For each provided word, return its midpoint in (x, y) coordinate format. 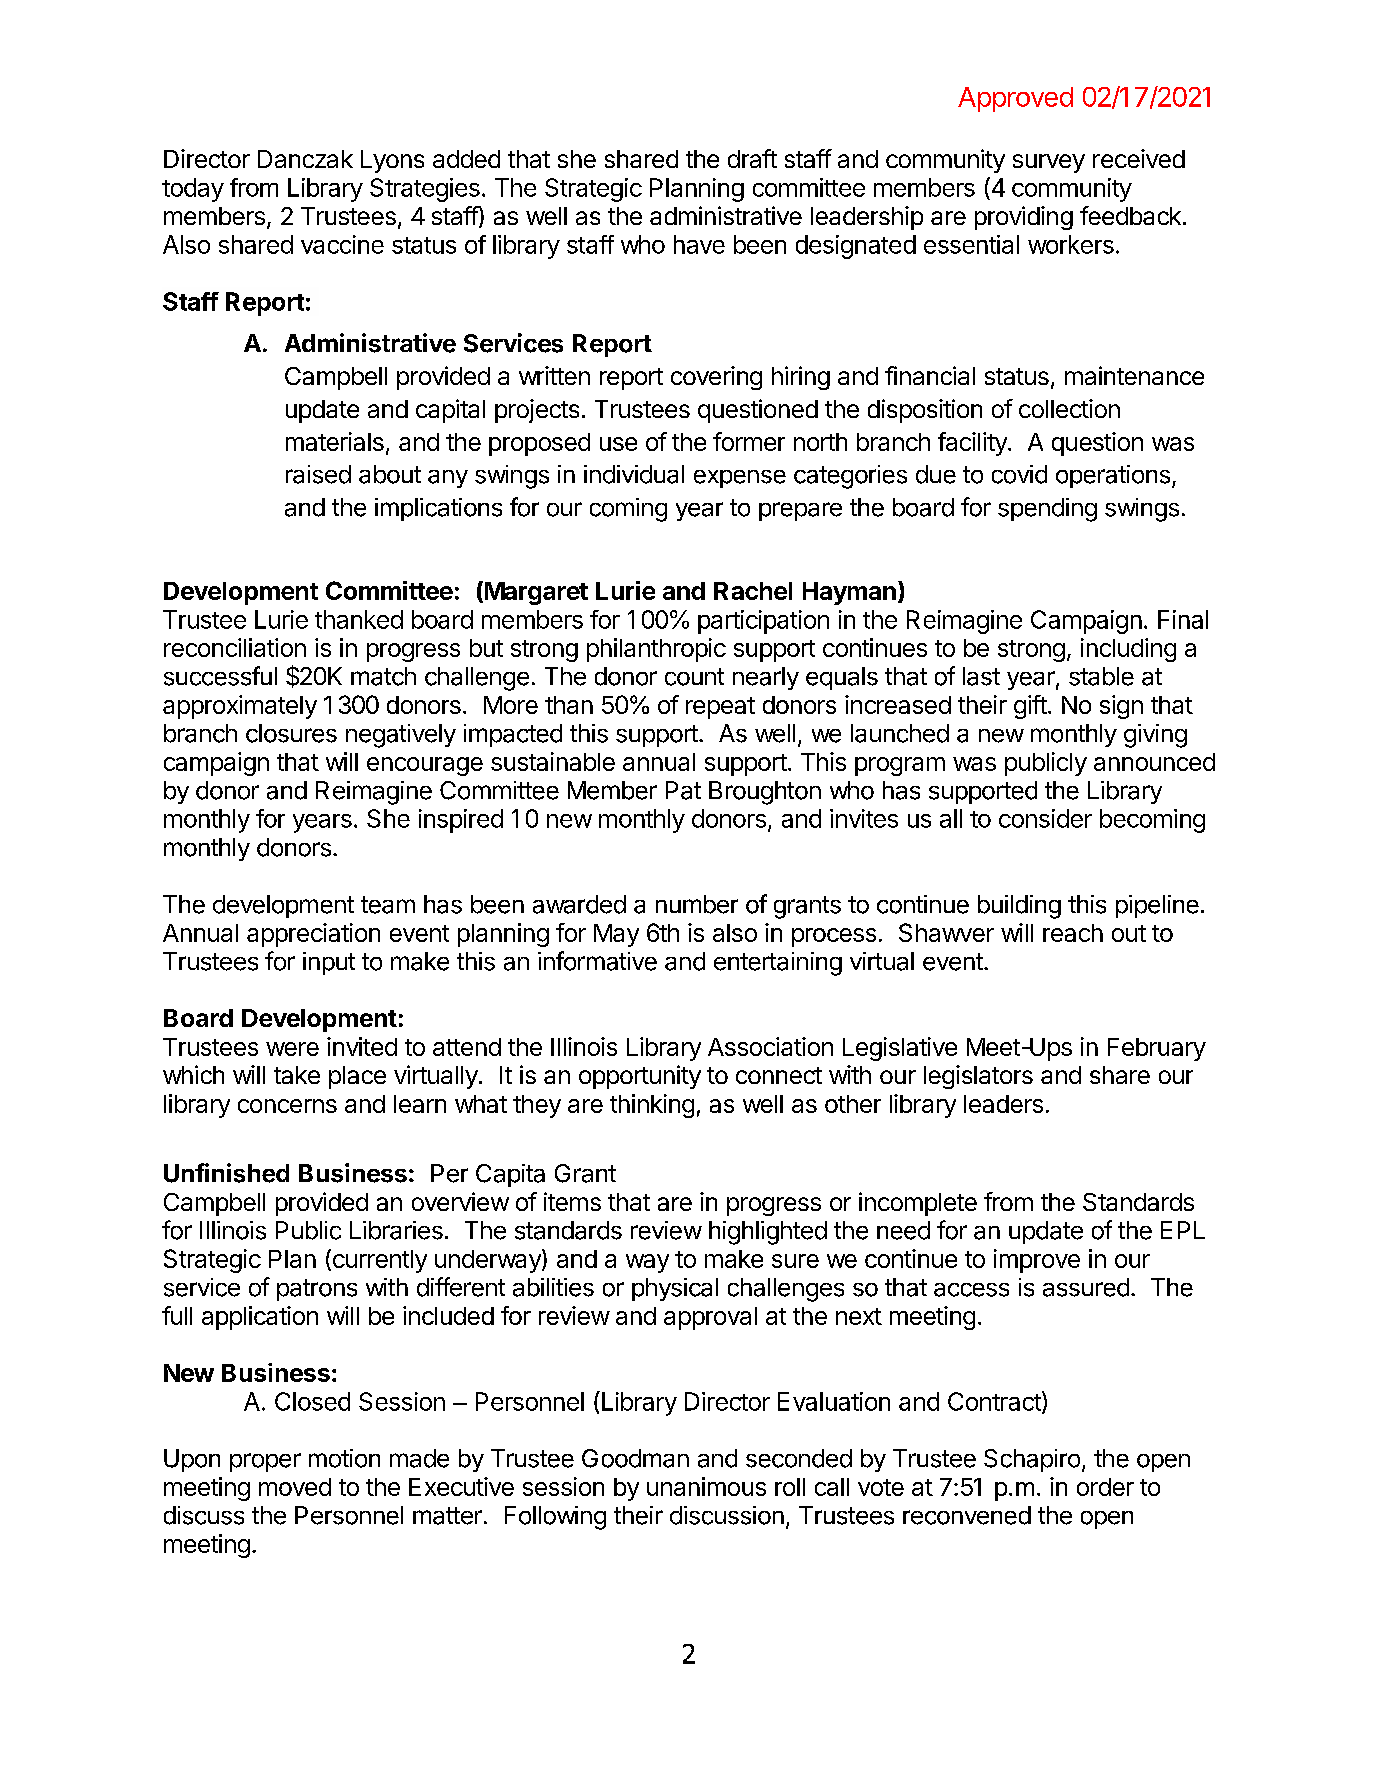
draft (752, 158)
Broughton (765, 793)
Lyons (392, 161)
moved (295, 1487)
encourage (425, 766)
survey (1049, 163)
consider (1045, 818)
